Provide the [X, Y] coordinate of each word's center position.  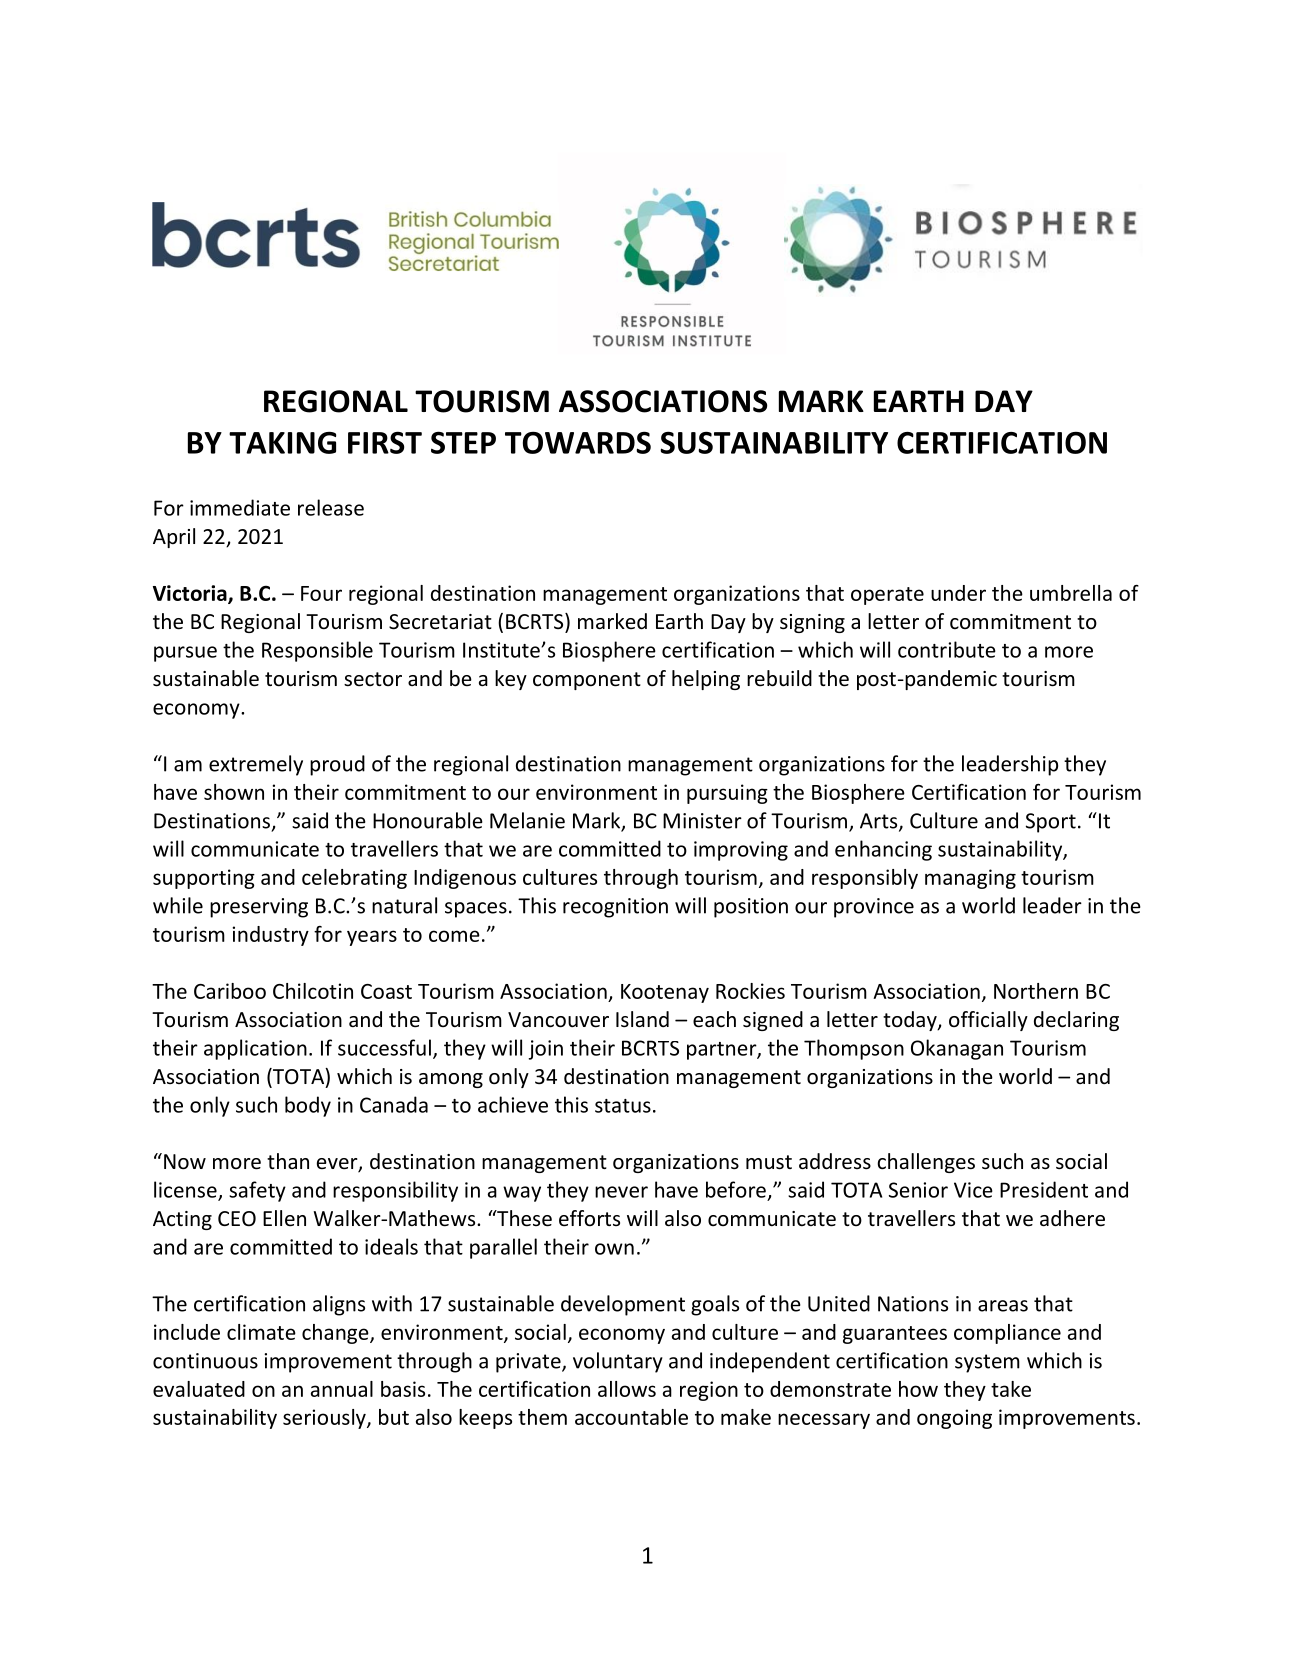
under [958, 593]
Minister [702, 821]
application [255, 1049]
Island [642, 1019]
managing [970, 879]
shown [234, 792]
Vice [973, 1190]
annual [342, 1389]
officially [988, 1021]
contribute [947, 649]
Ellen [284, 1218]
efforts [589, 1218]
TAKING [282, 443]
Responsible [317, 651]
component [587, 681]
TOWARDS [578, 442]
